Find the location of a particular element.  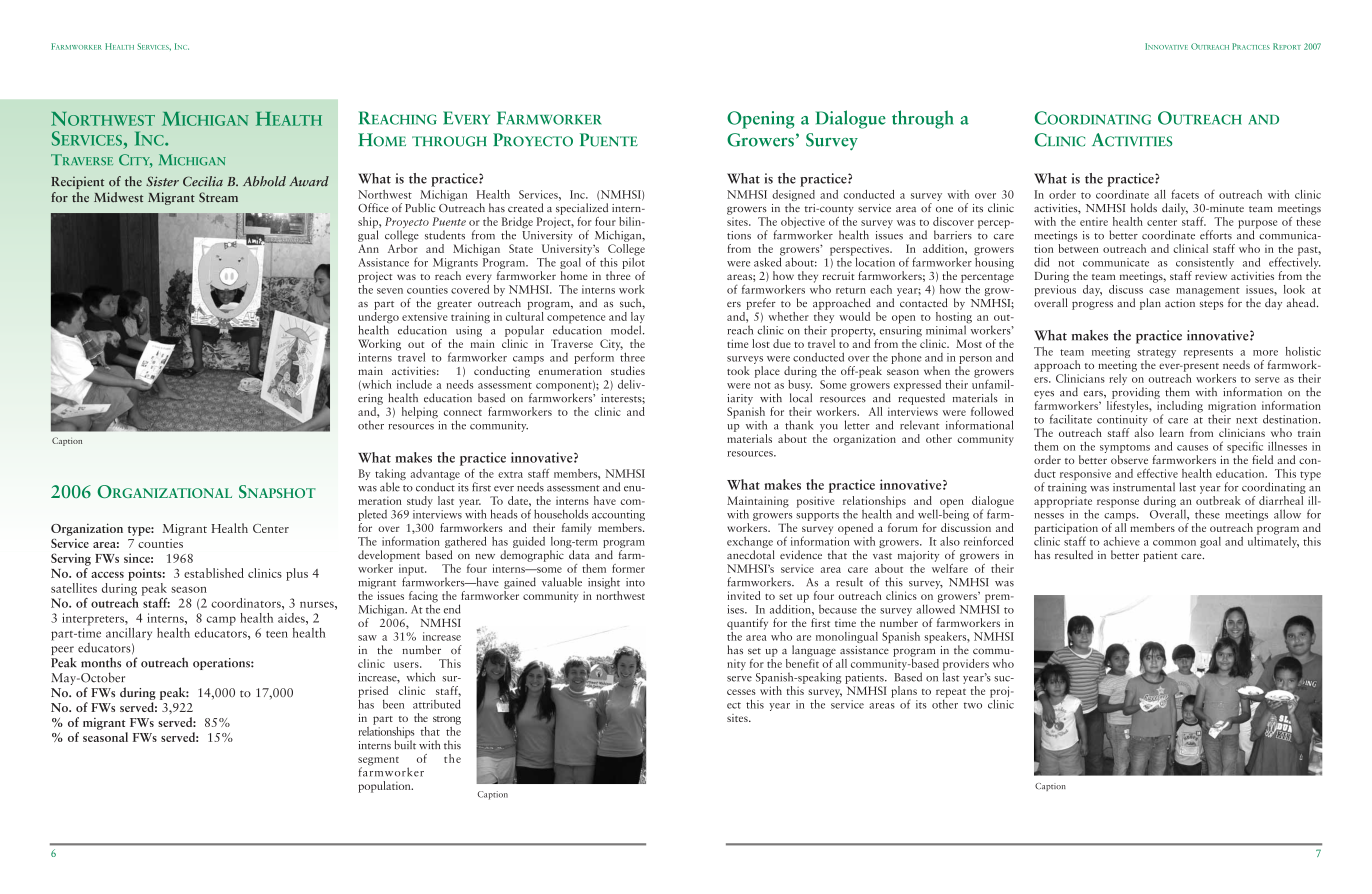

taking is located at coordinates (390, 476).
